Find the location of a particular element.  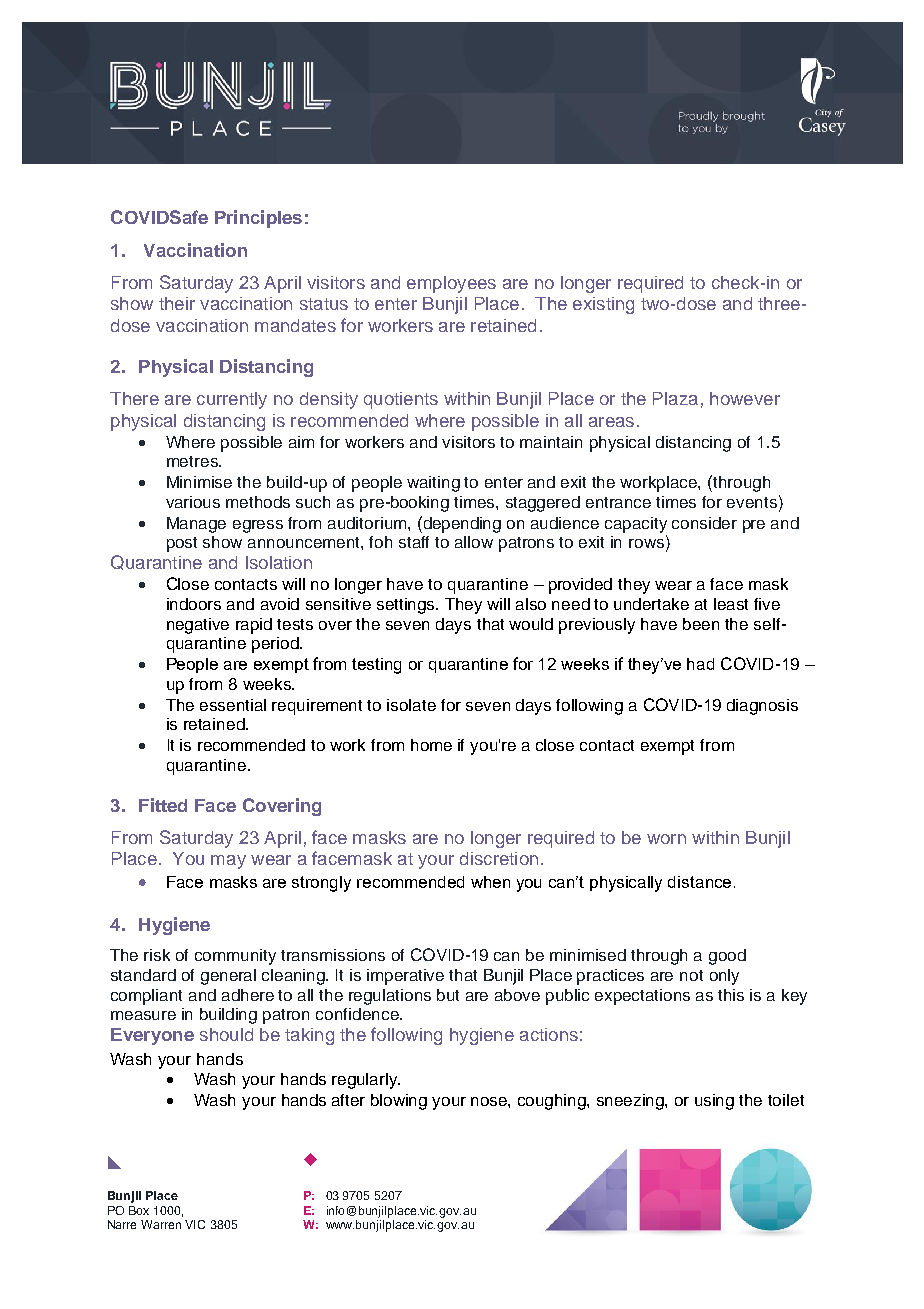

essential is located at coordinates (233, 705).
